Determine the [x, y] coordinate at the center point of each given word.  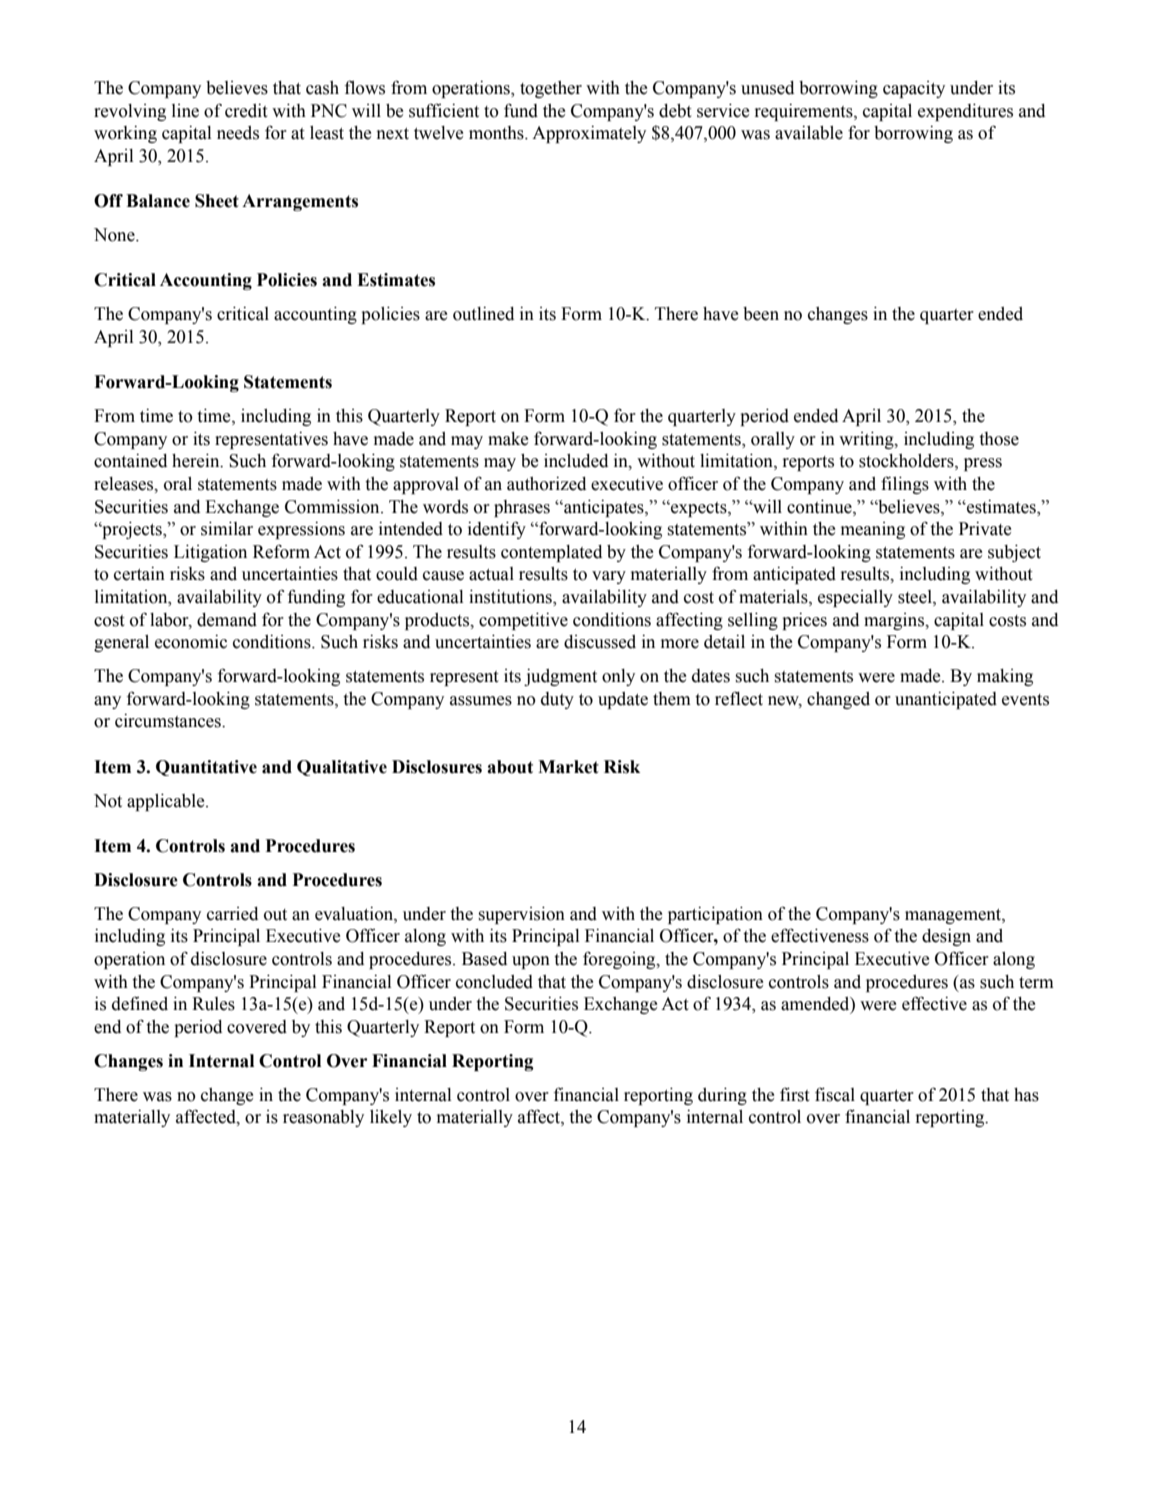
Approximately [589, 134]
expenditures [965, 112]
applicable [167, 802]
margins [895, 621]
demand [227, 620]
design [946, 937]
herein [197, 461]
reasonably [323, 1118]
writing [867, 440]
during [722, 1096]
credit [246, 111]
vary [609, 577]
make [508, 439]
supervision [522, 915]
